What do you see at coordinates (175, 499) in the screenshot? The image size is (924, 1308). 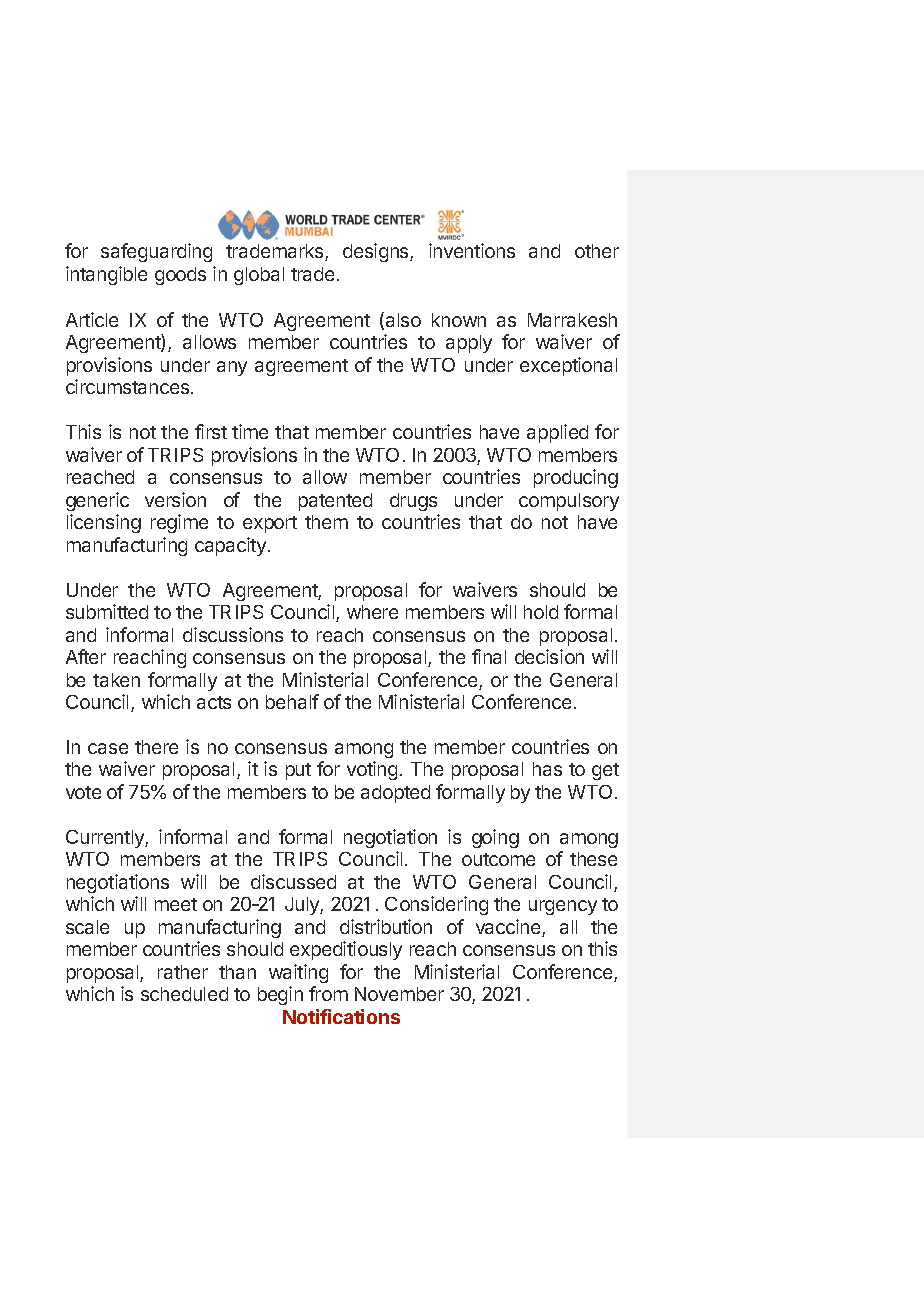 I see `version` at bounding box center [175, 499].
